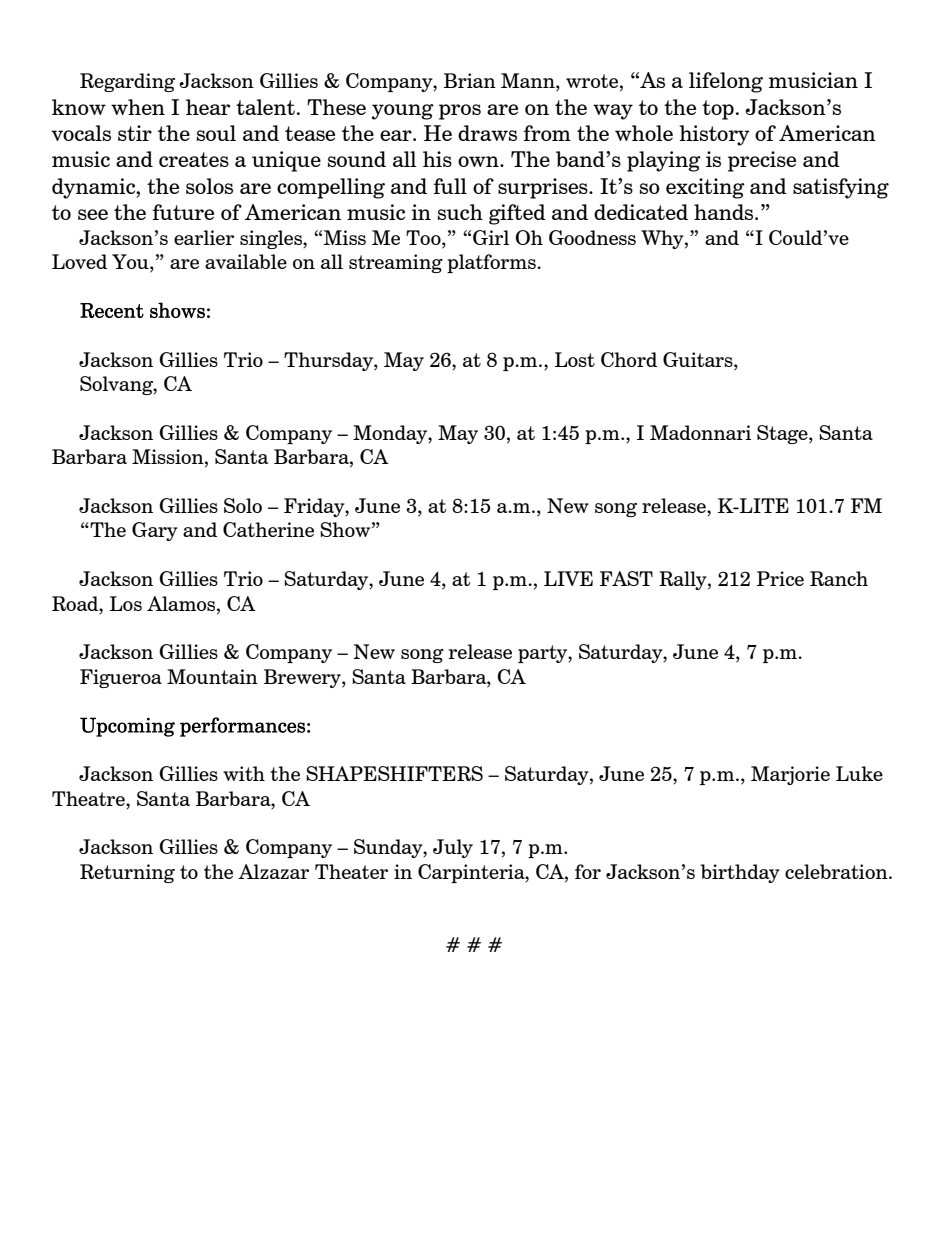  What do you see at coordinates (138, 107) in the image?
I see `when` at bounding box center [138, 107].
